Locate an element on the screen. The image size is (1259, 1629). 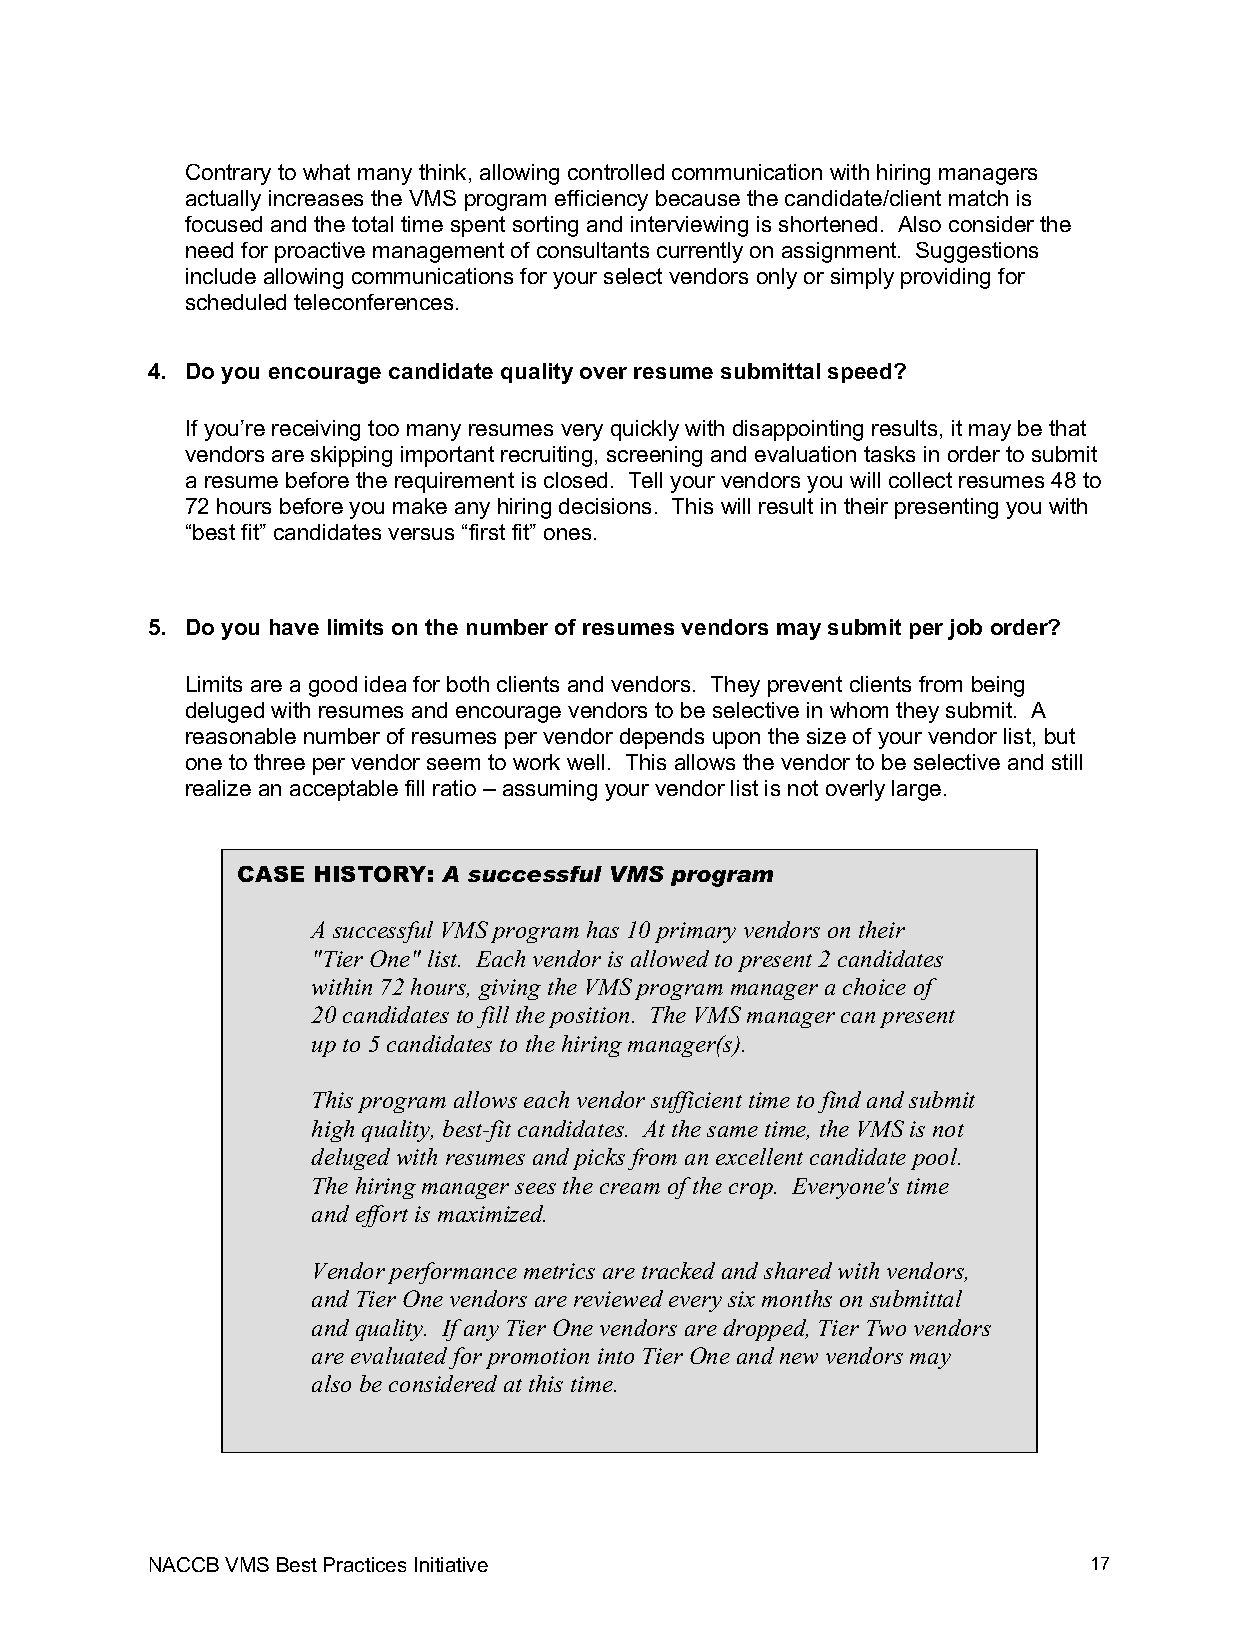
large is located at coordinates (916, 790).
